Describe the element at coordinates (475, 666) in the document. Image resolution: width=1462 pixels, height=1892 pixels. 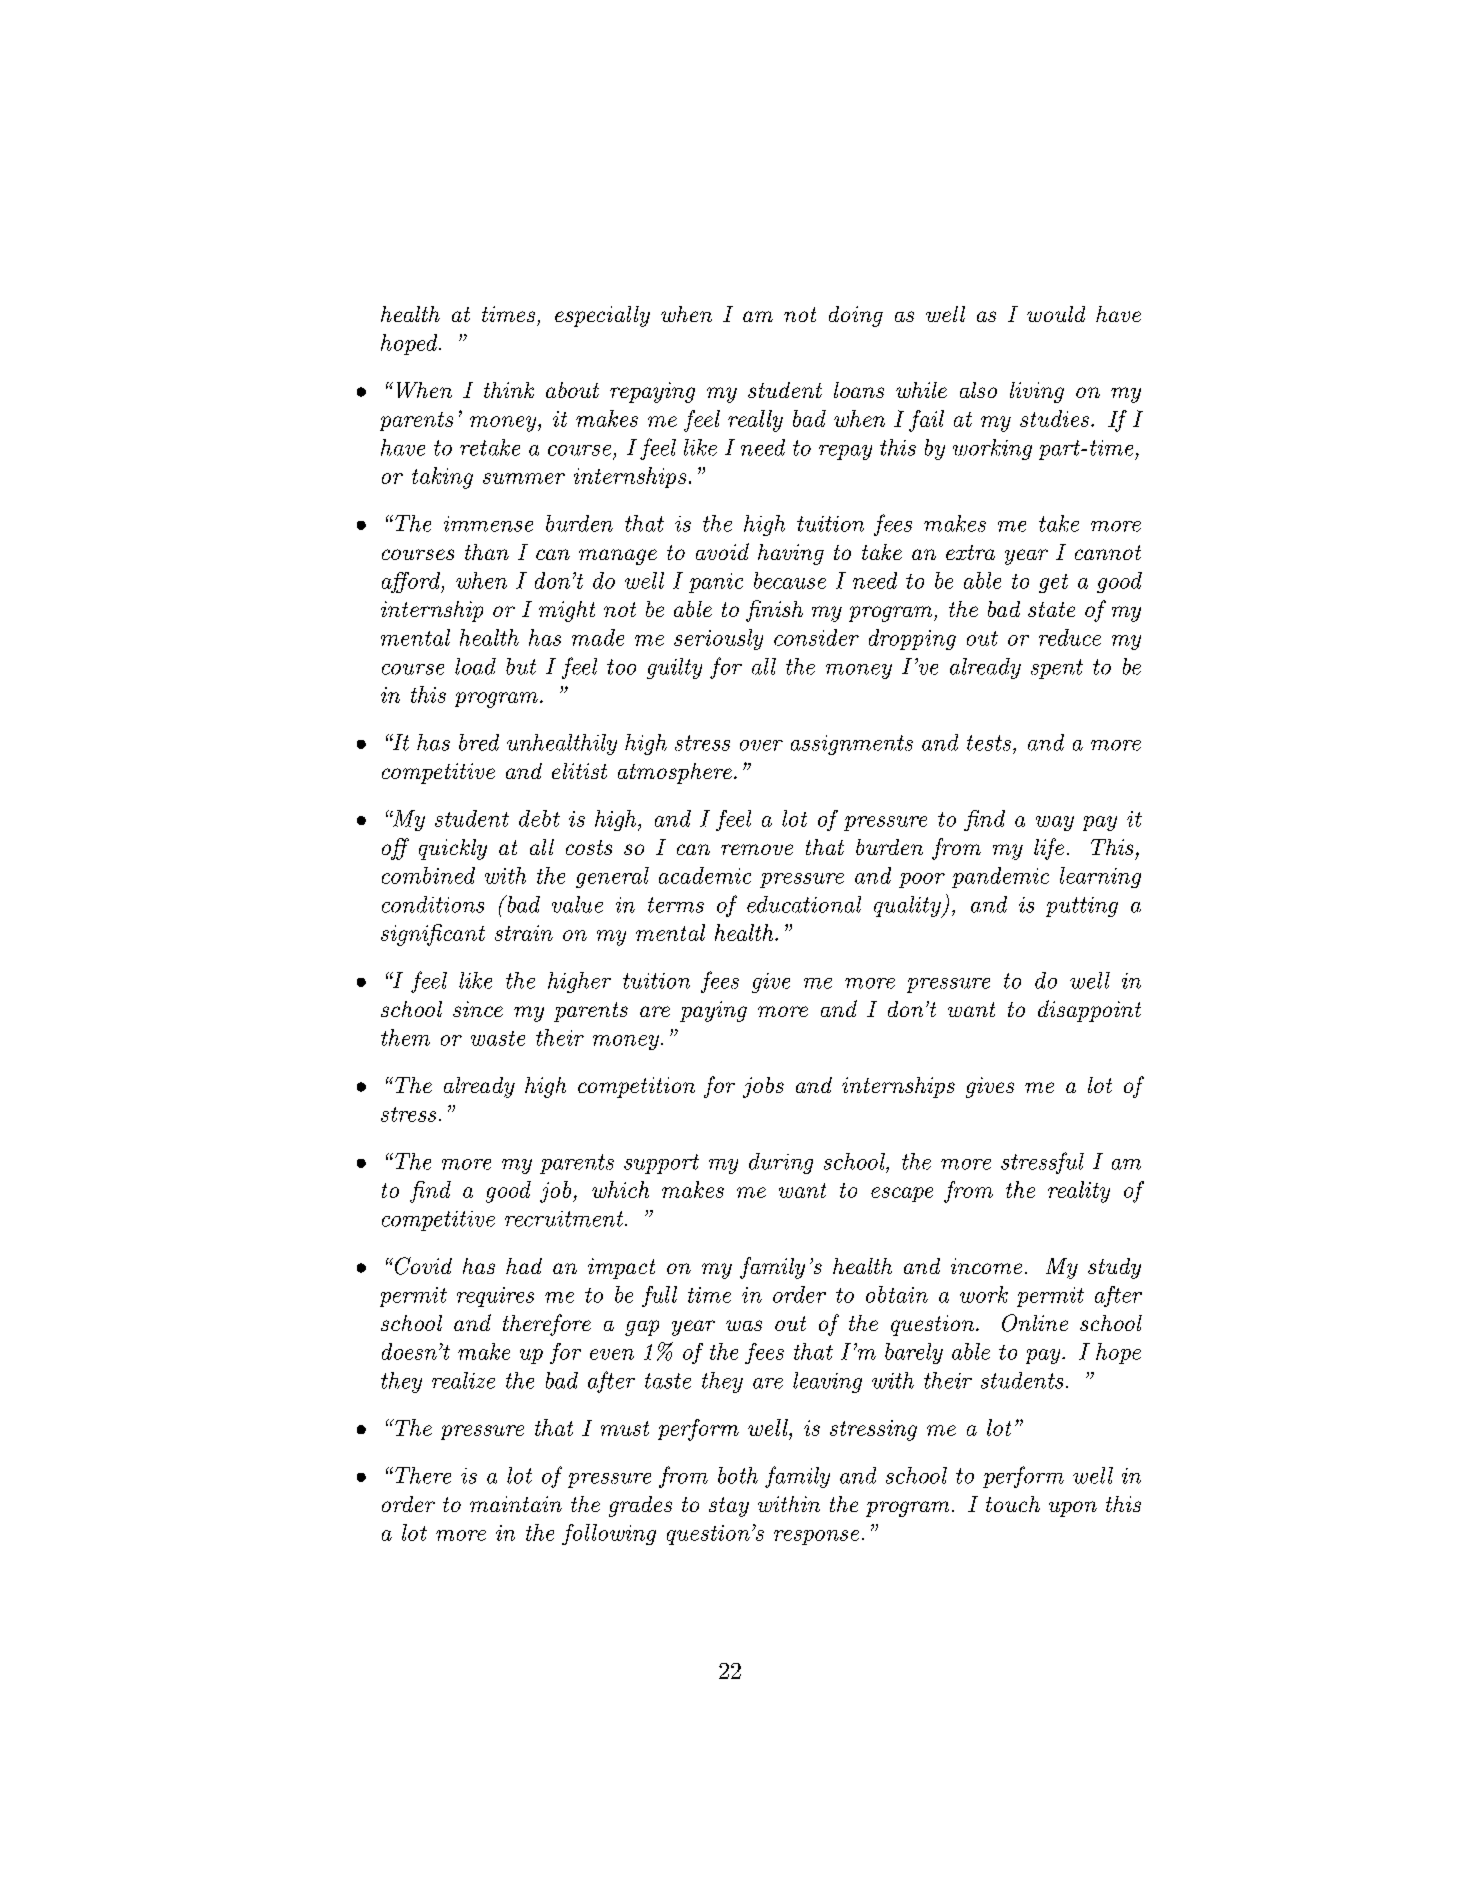
I see `load` at that location.
